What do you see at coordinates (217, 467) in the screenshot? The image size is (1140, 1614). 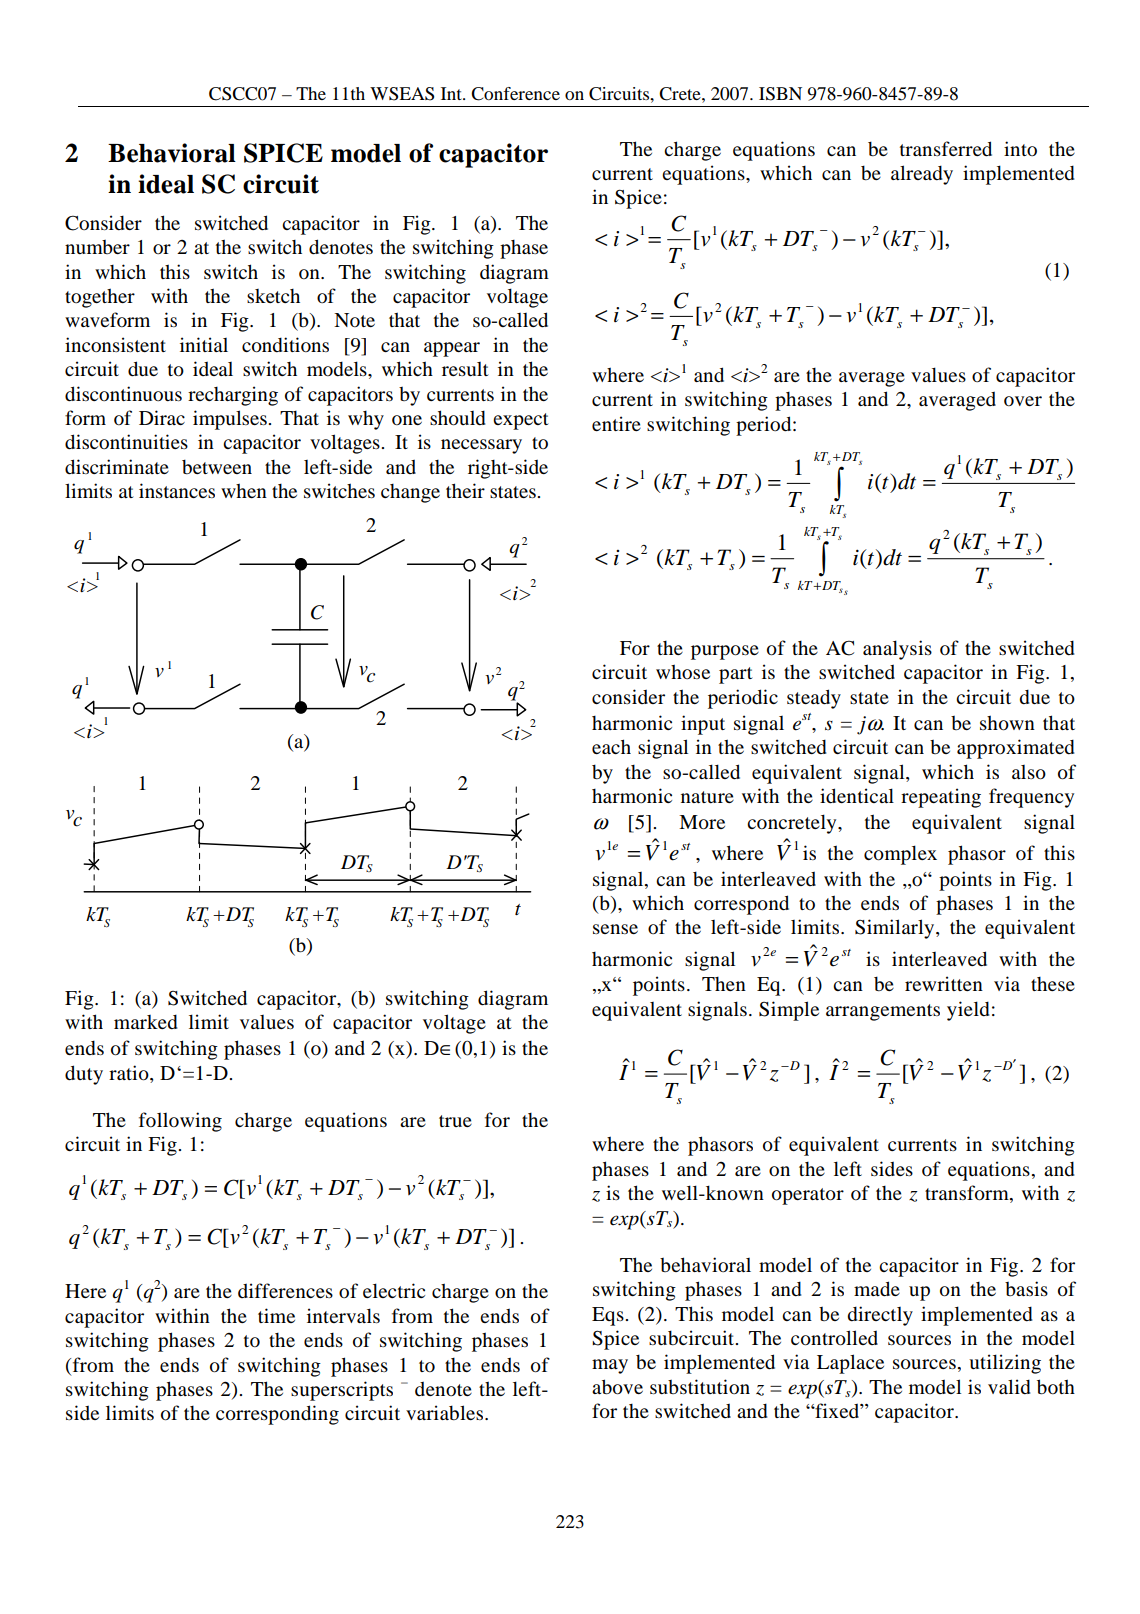 I see `between` at bounding box center [217, 467].
